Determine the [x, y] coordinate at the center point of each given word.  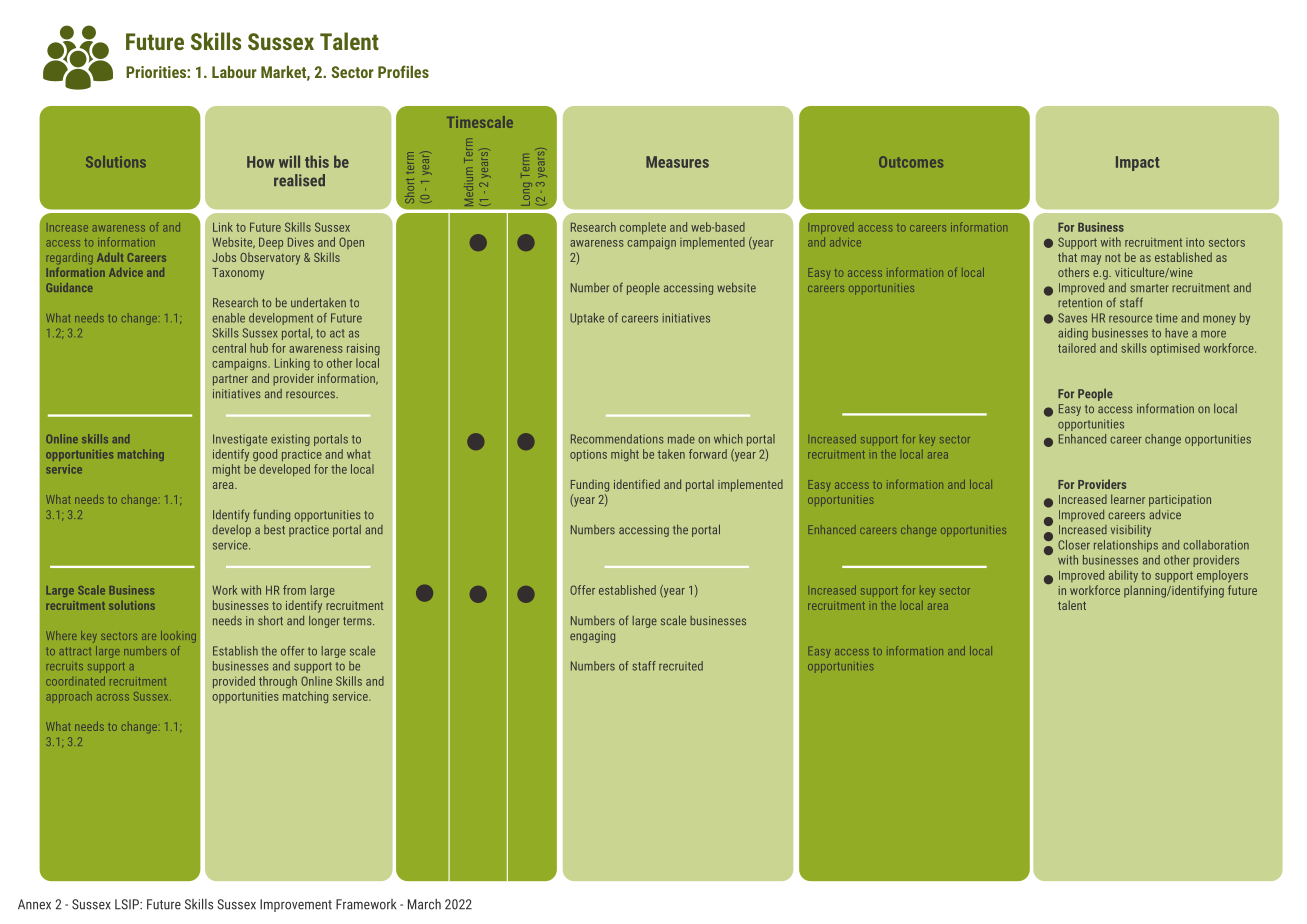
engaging [592, 637]
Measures [677, 162]
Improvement [296, 905]
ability [1123, 576]
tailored [1077, 348]
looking [178, 637]
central [229, 348]
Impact [1138, 163]
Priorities [157, 72]
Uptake [587, 319]
